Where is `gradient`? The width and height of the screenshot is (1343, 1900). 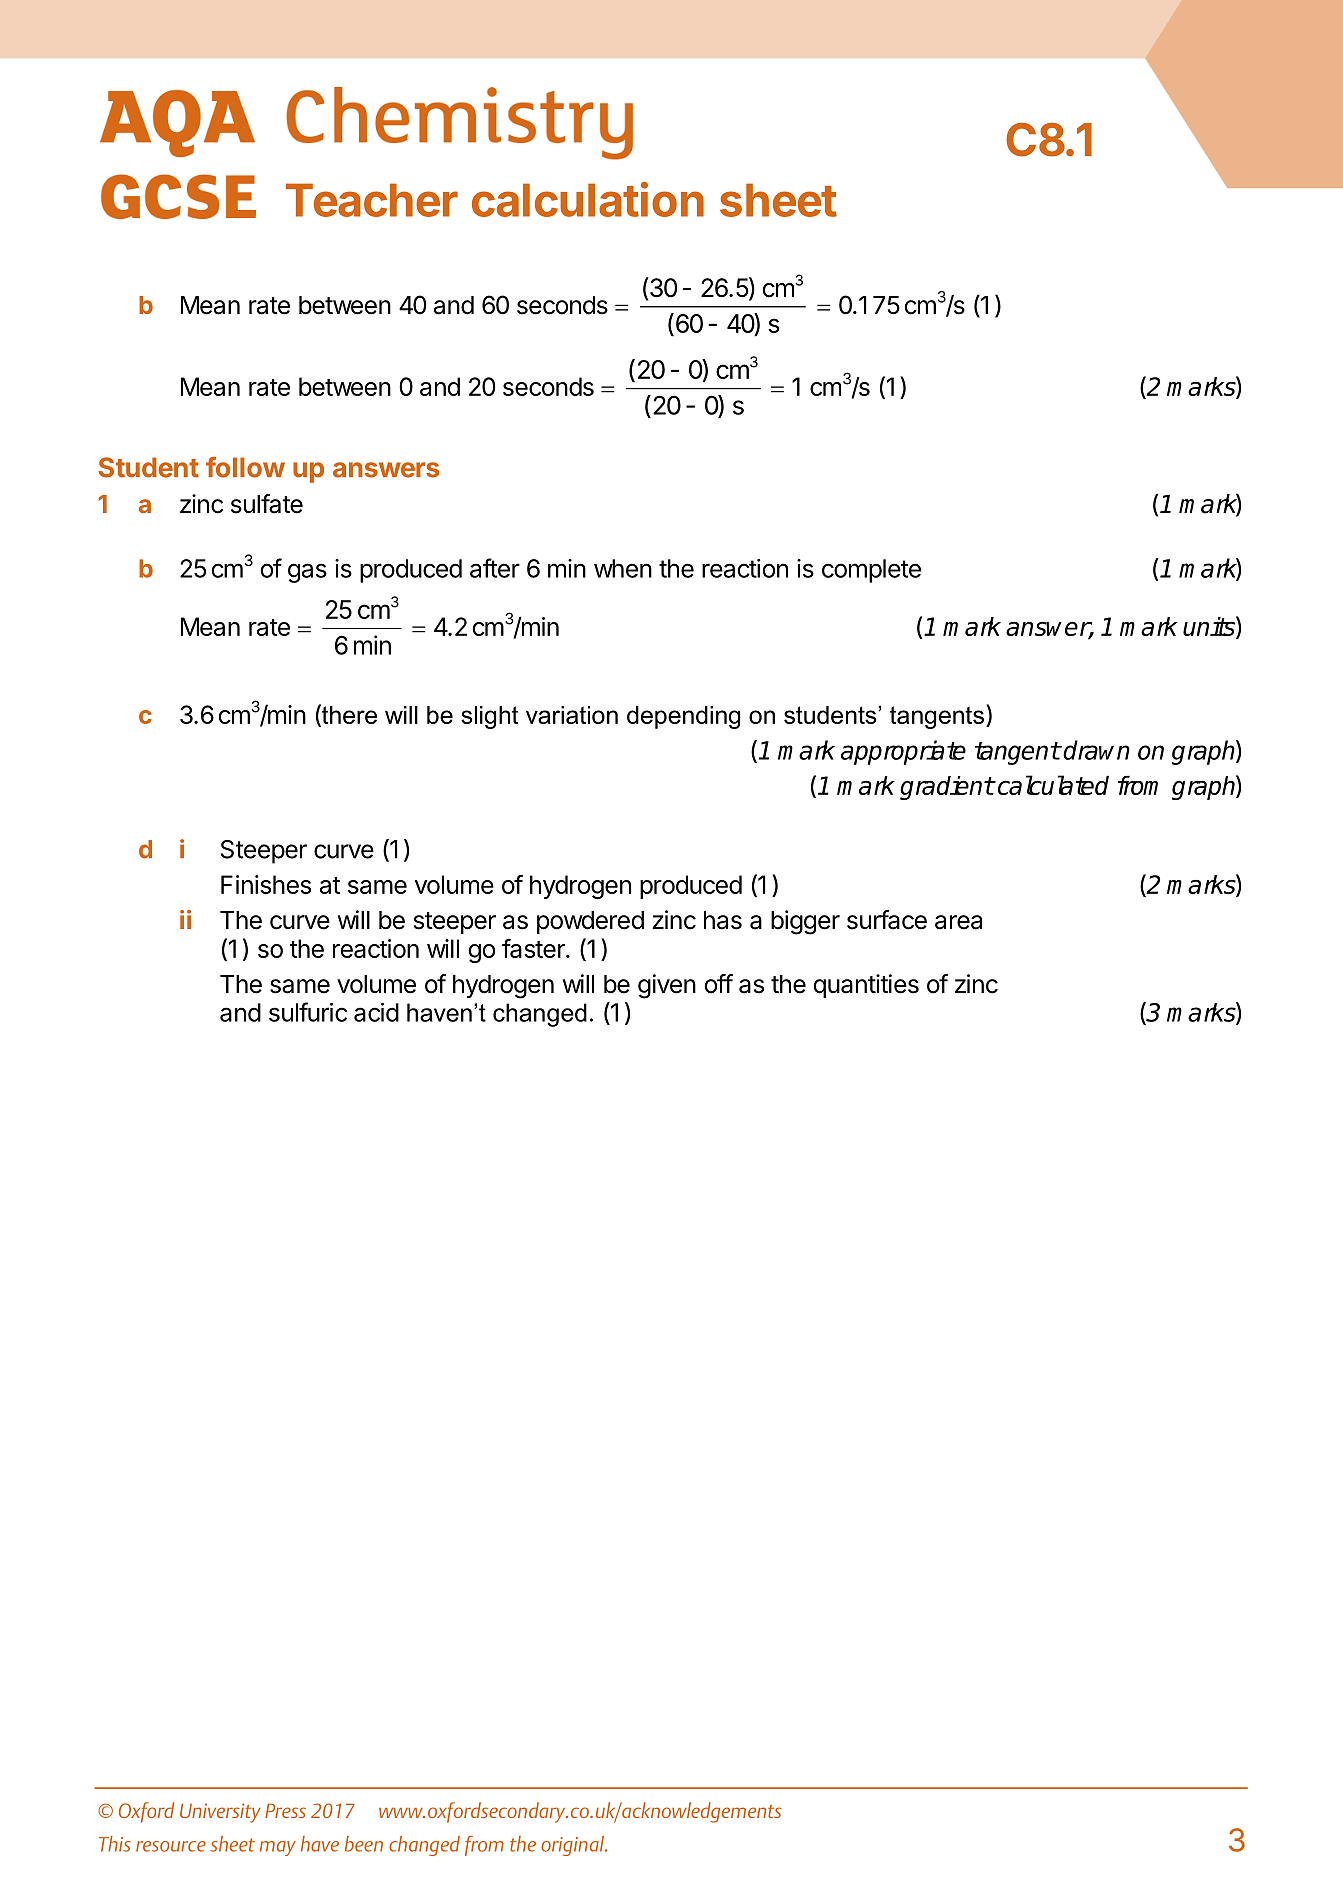 gradient is located at coordinates (947, 788).
